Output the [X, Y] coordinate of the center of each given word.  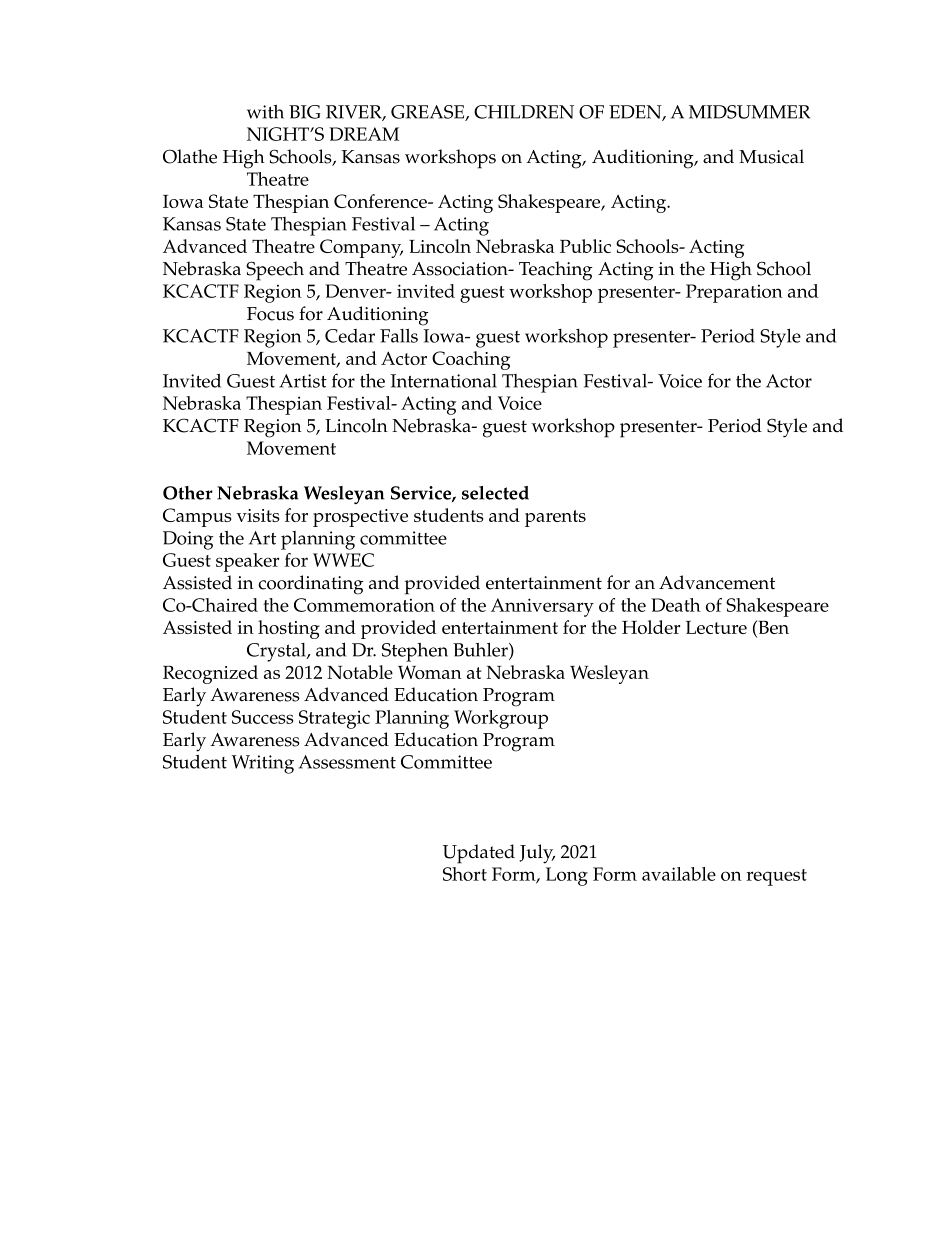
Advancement [717, 582]
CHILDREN [524, 112]
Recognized [210, 674]
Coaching [471, 360]
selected [495, 493]
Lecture [716, 627]
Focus [270, 314]
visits [258, 515]
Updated [479, 854]
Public [585, 246]
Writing [262, 764]
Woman [430, 672]
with [265, 112]
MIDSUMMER [749, 112]
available [679, 874]
